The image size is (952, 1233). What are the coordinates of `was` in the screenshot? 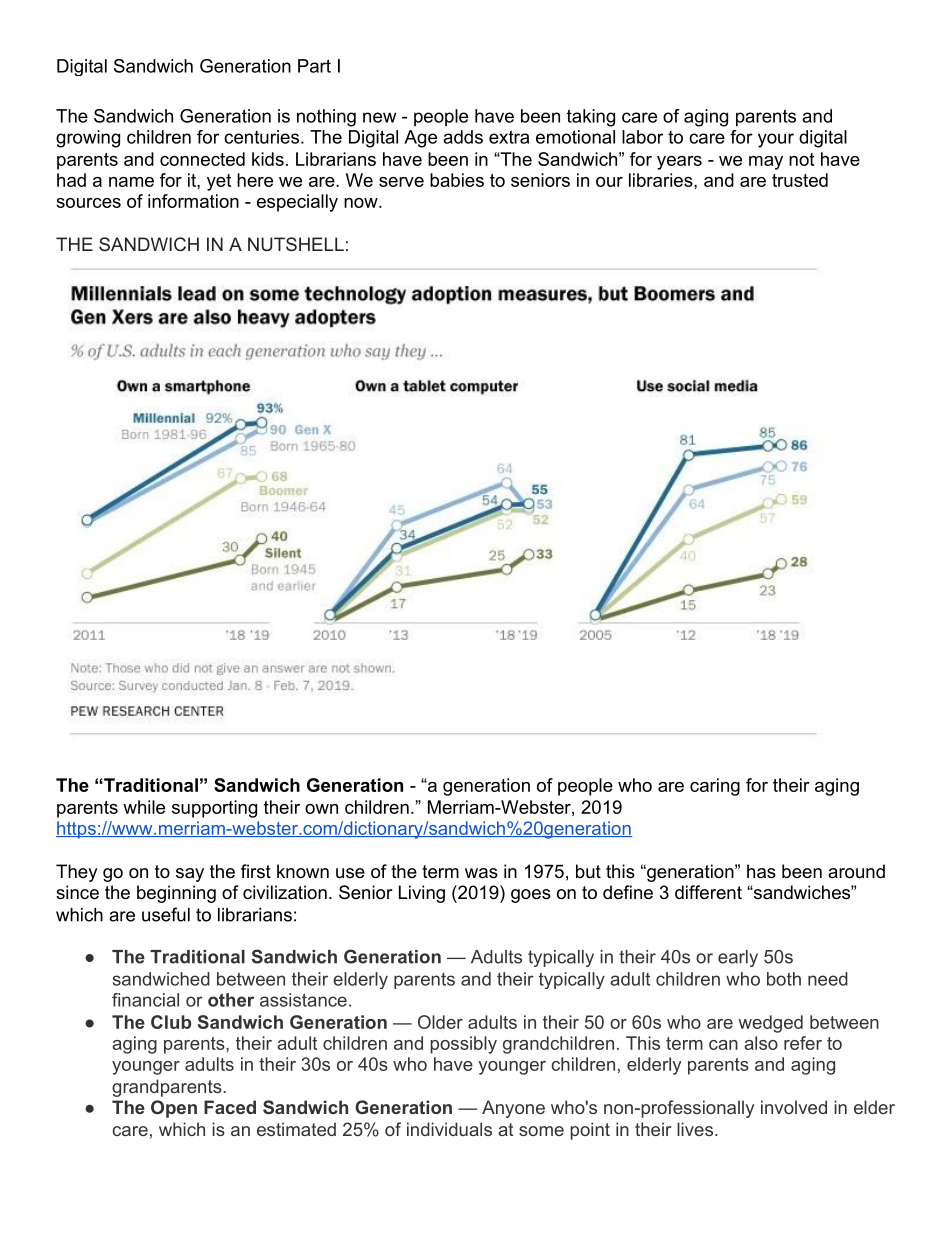 It's located at (481, 873).
